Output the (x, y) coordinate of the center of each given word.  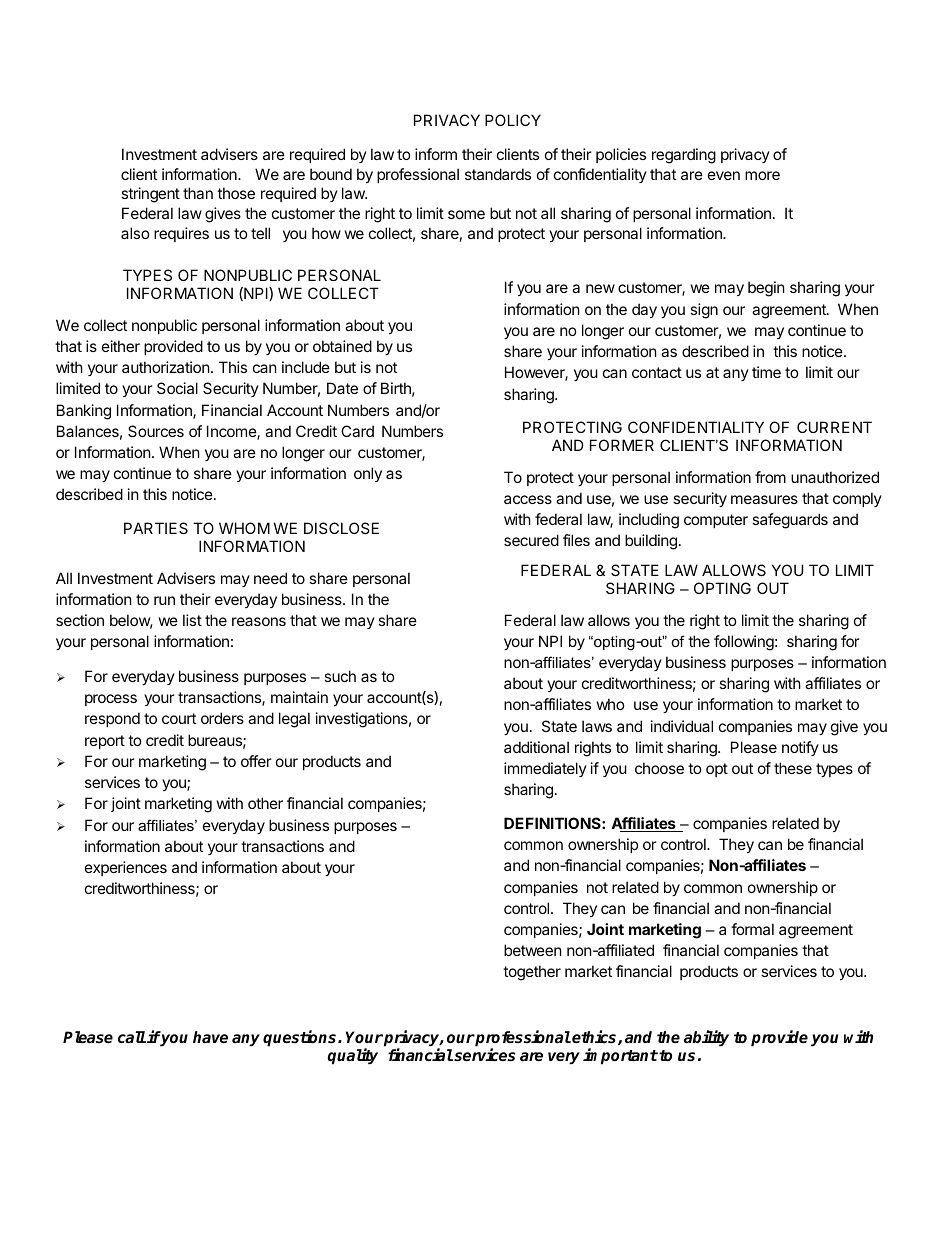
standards (498, 174)
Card (357, 431)
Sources (156, 431)
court (179, 718)
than (198, 193)
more (762, 175)
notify (800, 748)
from (770, 477)
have (210, 1037)
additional (536, 747)
